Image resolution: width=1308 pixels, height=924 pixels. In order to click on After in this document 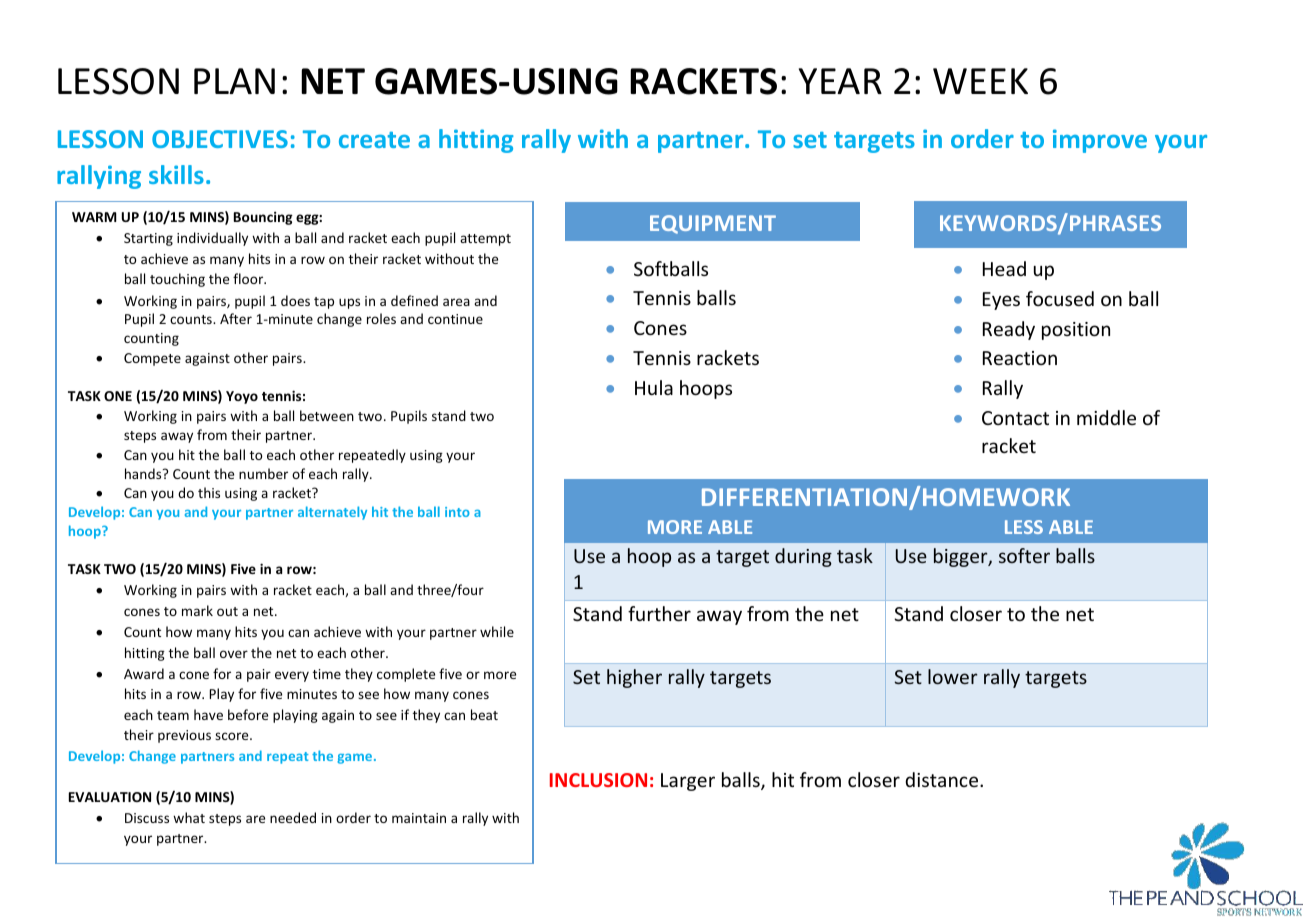, I will do `click(236, 318)`.
